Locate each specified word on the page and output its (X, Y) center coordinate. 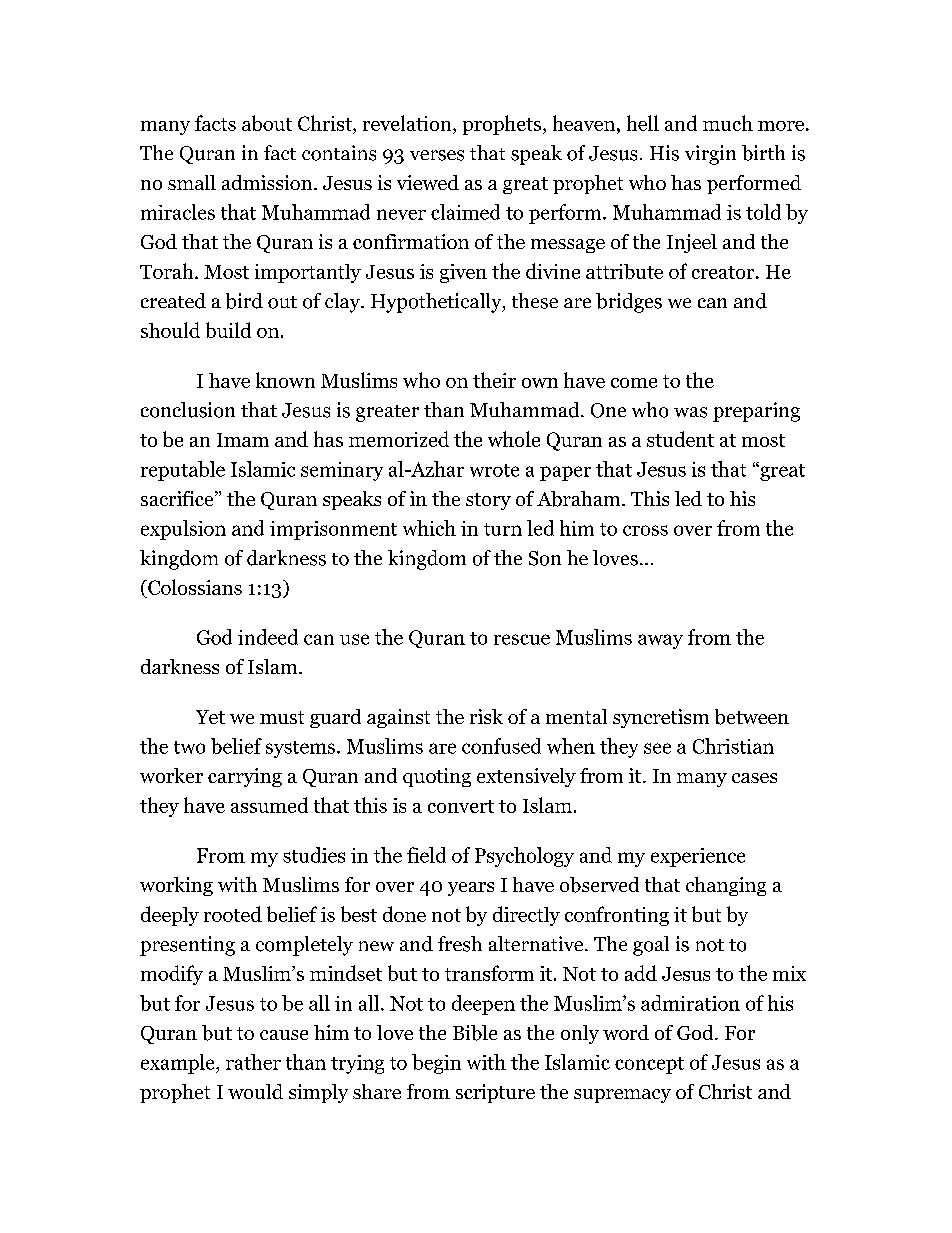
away (660, 641)
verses (437, 155)
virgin (710, 155)
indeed (268, 637)
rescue (522, 639)
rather (253, 1062)
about (267, 123)
